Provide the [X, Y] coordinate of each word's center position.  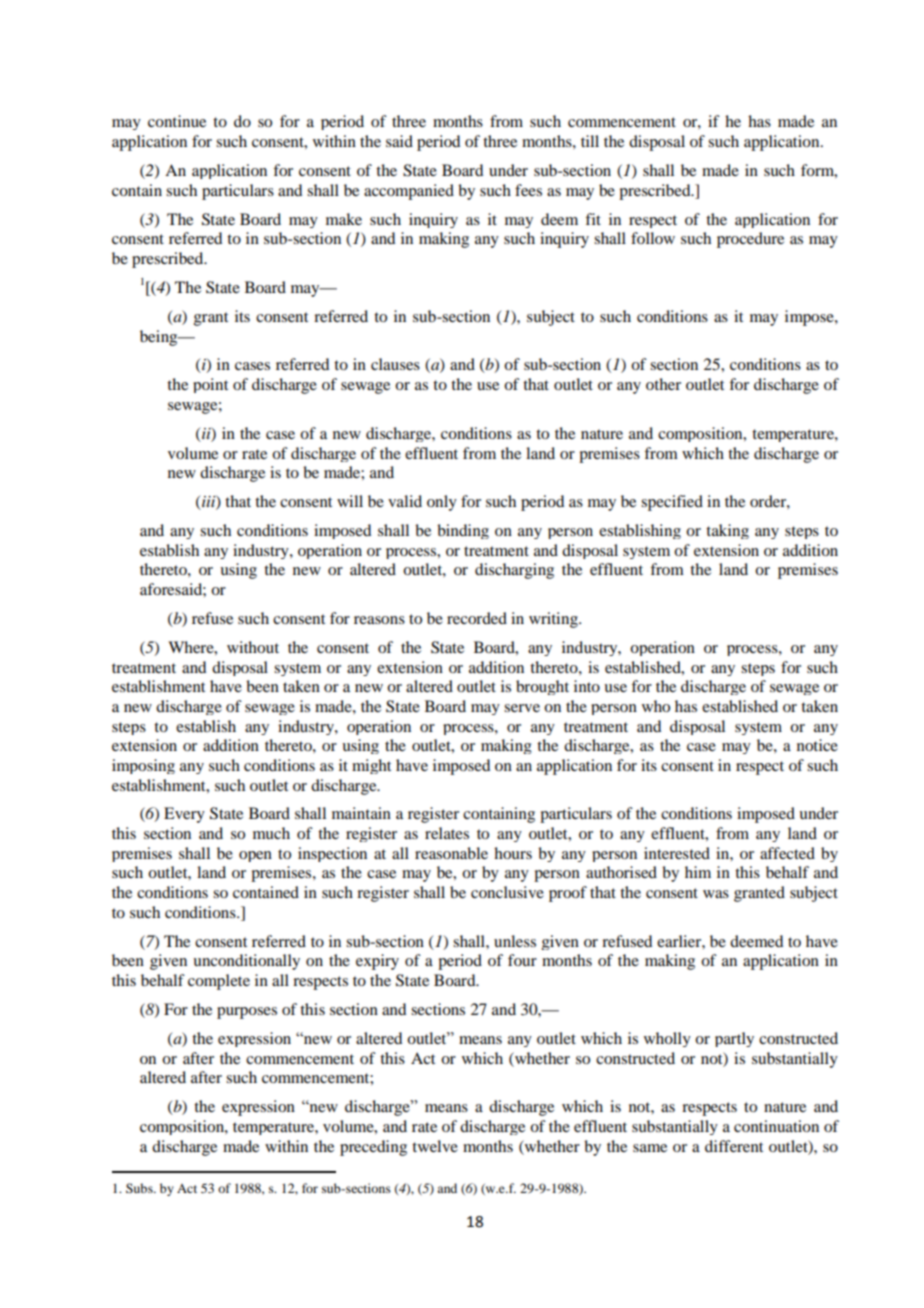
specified [672, 503]
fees [528, 190]
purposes [247, 1013]
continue [177, 121]
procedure [750, 240]
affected [787, 853]
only [442, 503]
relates [447, 833]
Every [184, 815]
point [210, 385]
